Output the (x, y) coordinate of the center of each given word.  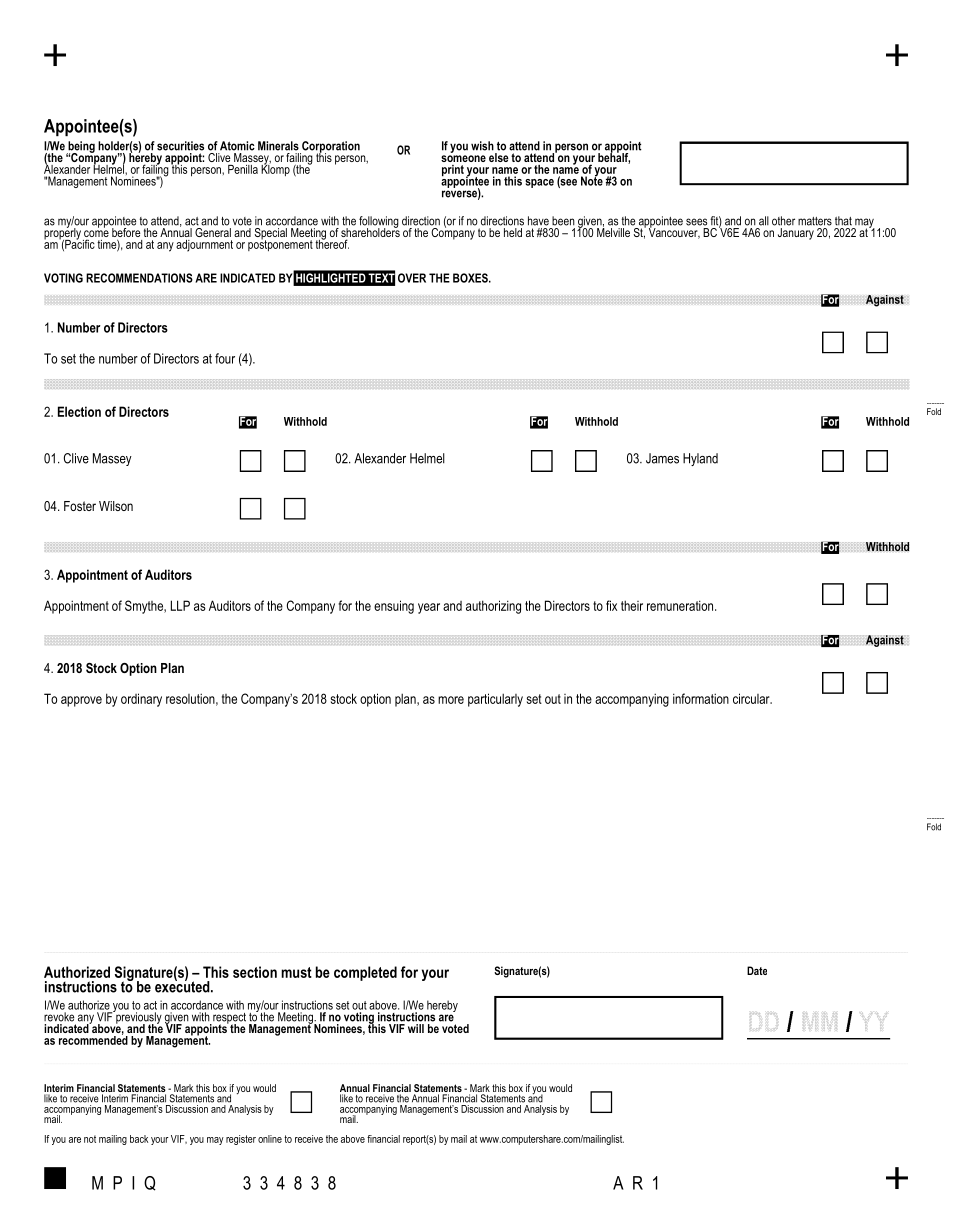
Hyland (700, 459)
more (451, 700)
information (701, 698)
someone (463, 158)
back (139, 1139)
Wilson (116, 506)
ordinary (141, 700)
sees (696, 222)
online (270, 1139)
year (429, 608)
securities (180, 146)
